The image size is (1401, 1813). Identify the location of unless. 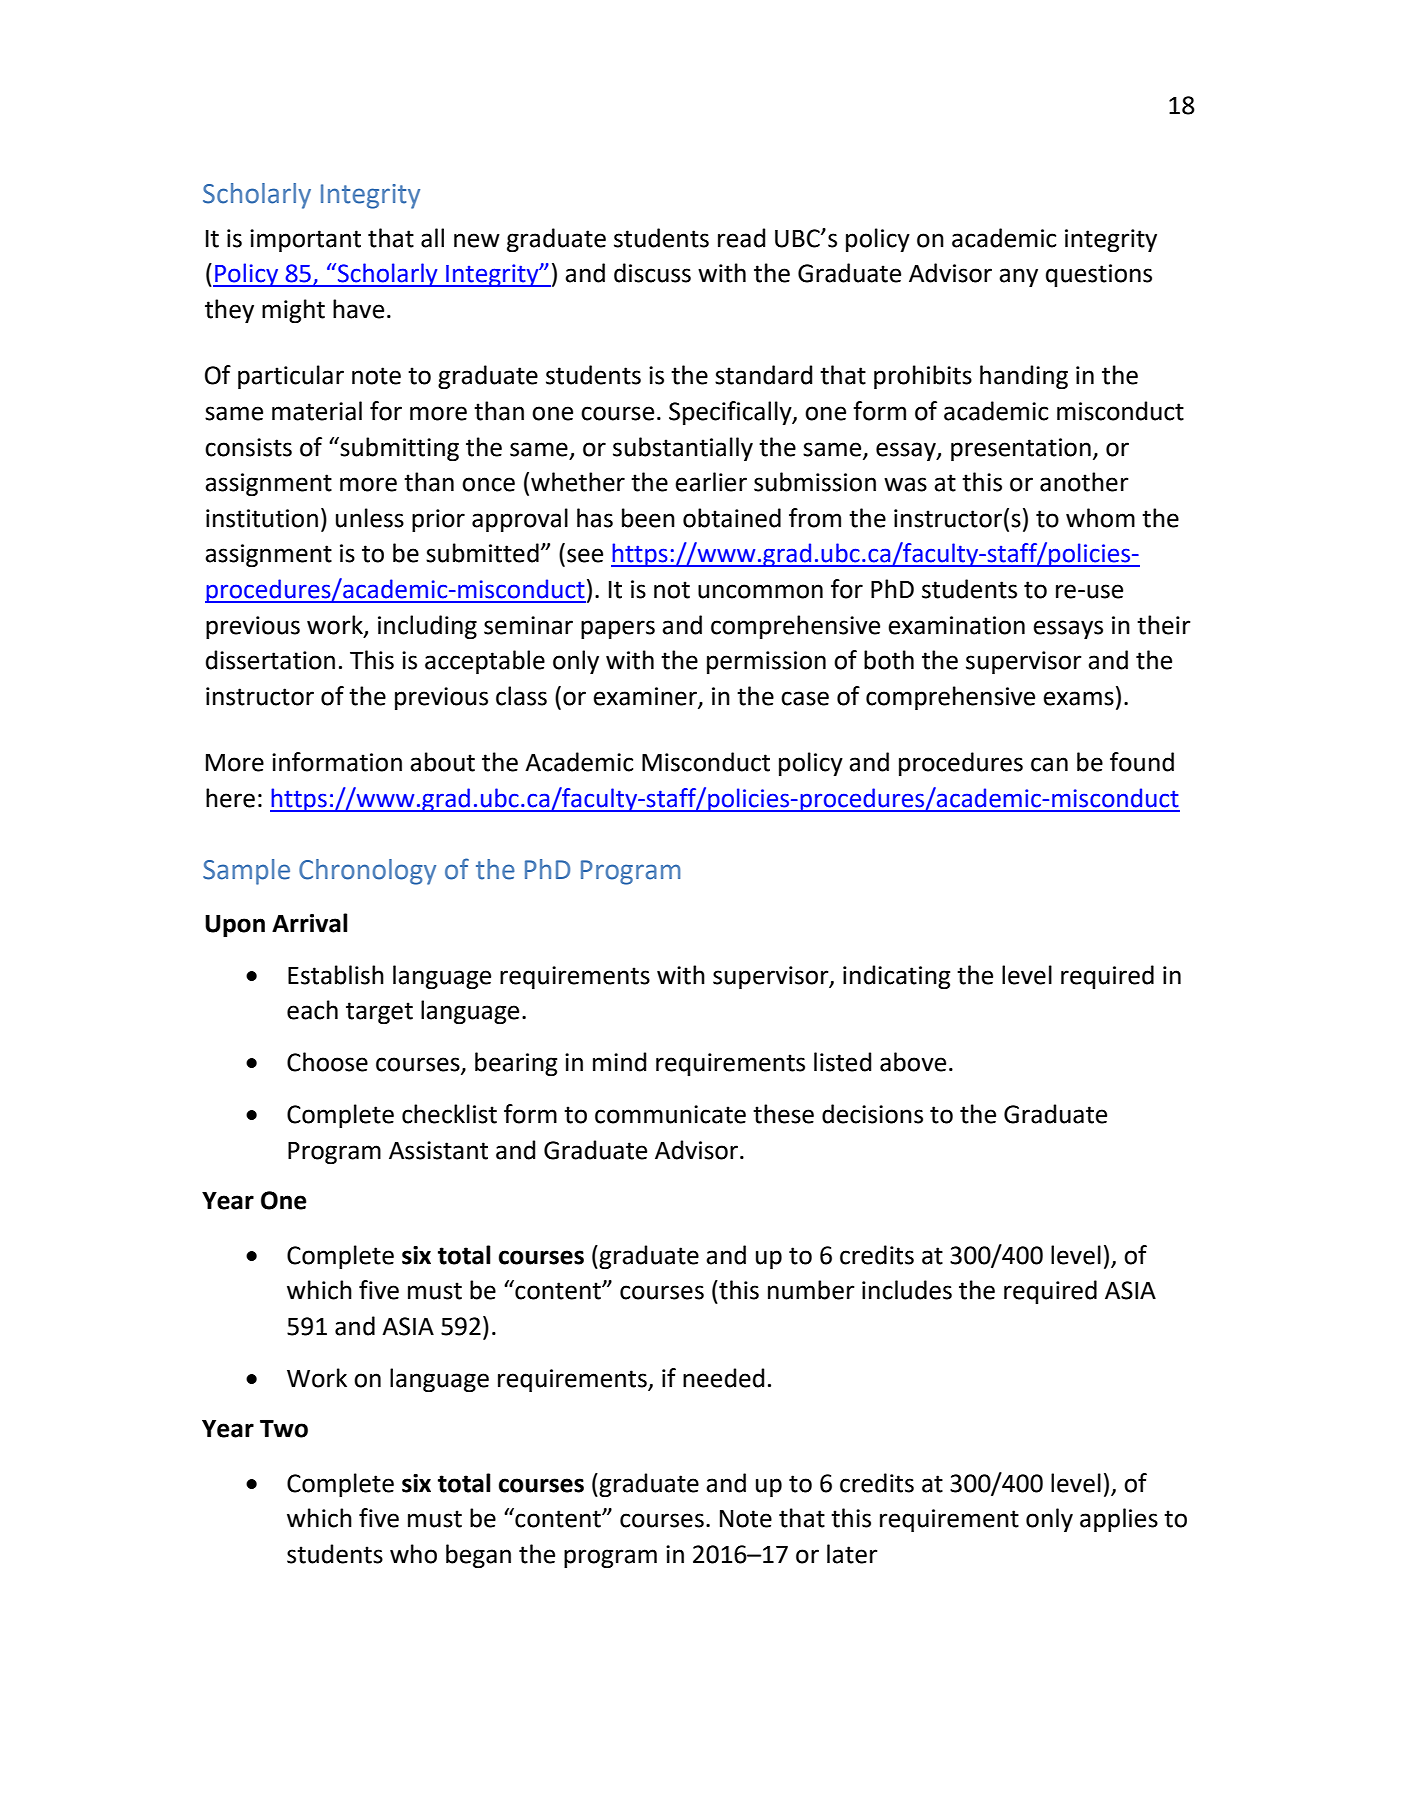
(370, 518).
